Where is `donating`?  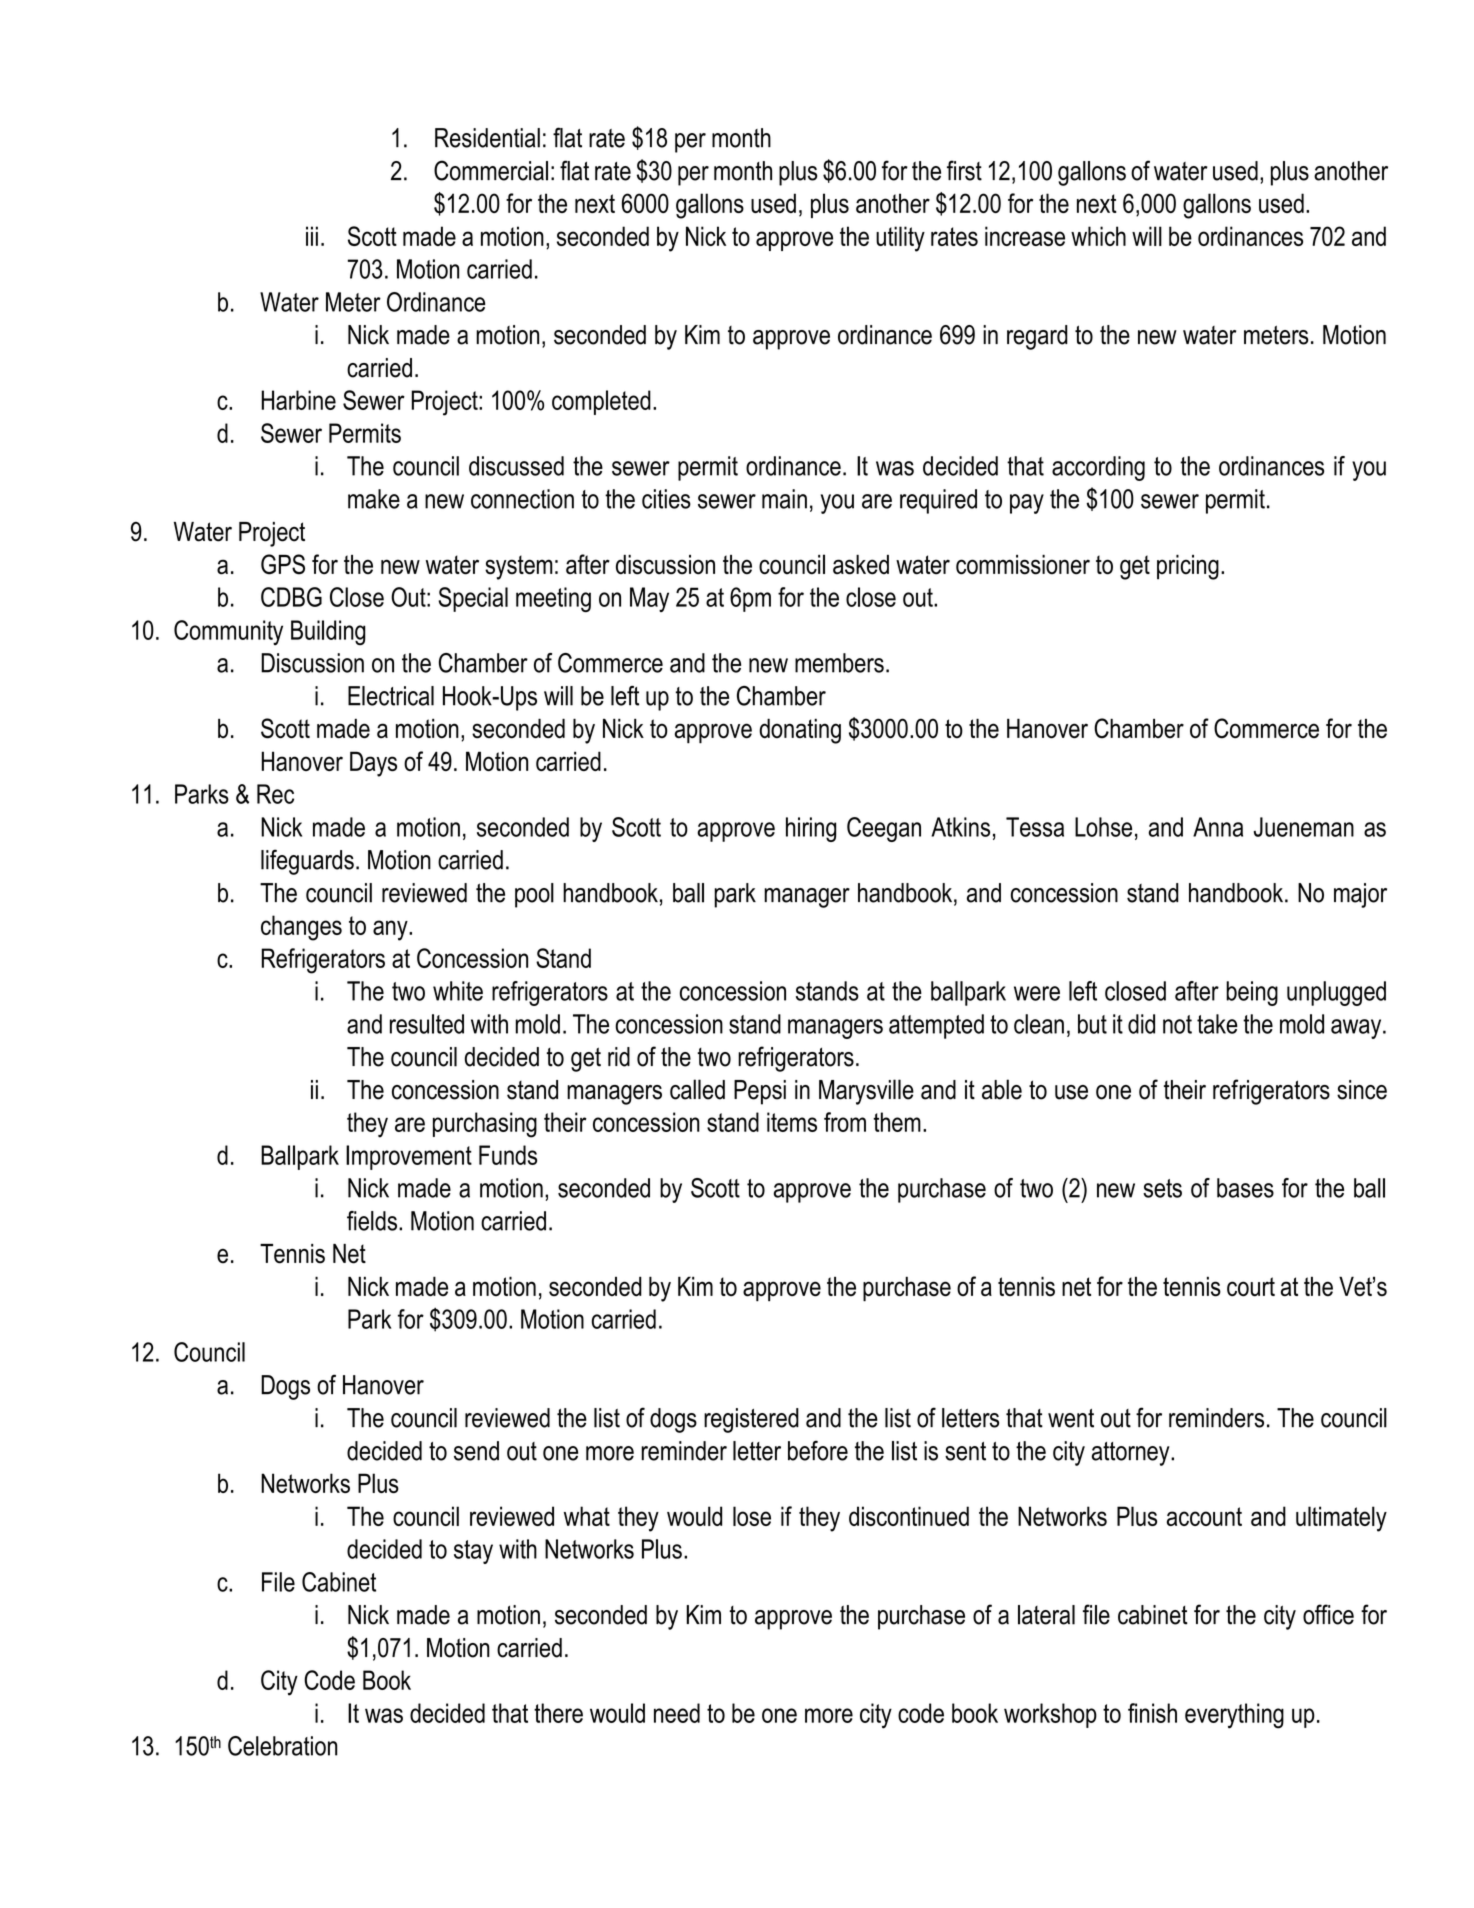
donating is located at coordinates (800, 731).
